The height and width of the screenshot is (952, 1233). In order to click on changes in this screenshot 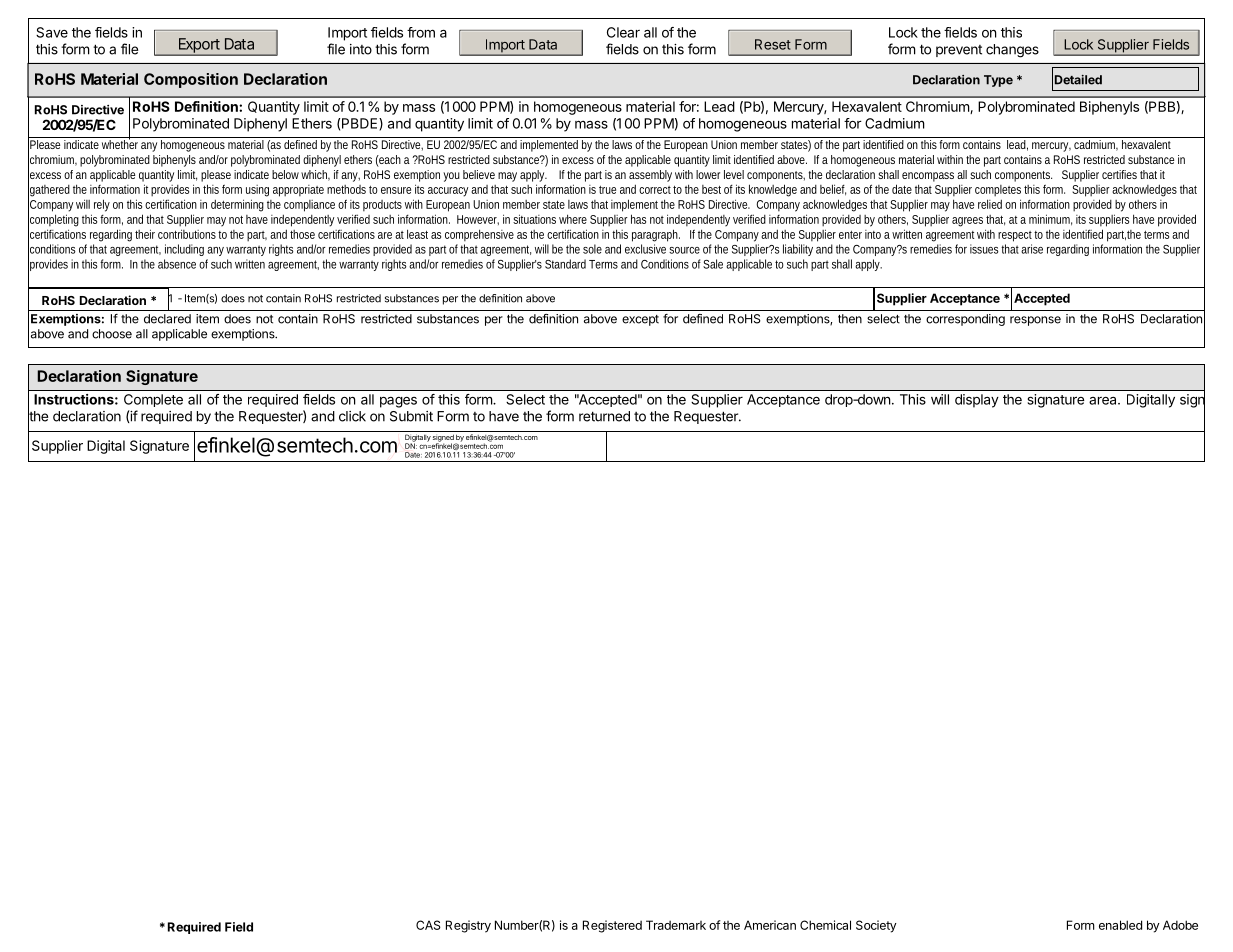, I will do `click(1012, 51)`.
